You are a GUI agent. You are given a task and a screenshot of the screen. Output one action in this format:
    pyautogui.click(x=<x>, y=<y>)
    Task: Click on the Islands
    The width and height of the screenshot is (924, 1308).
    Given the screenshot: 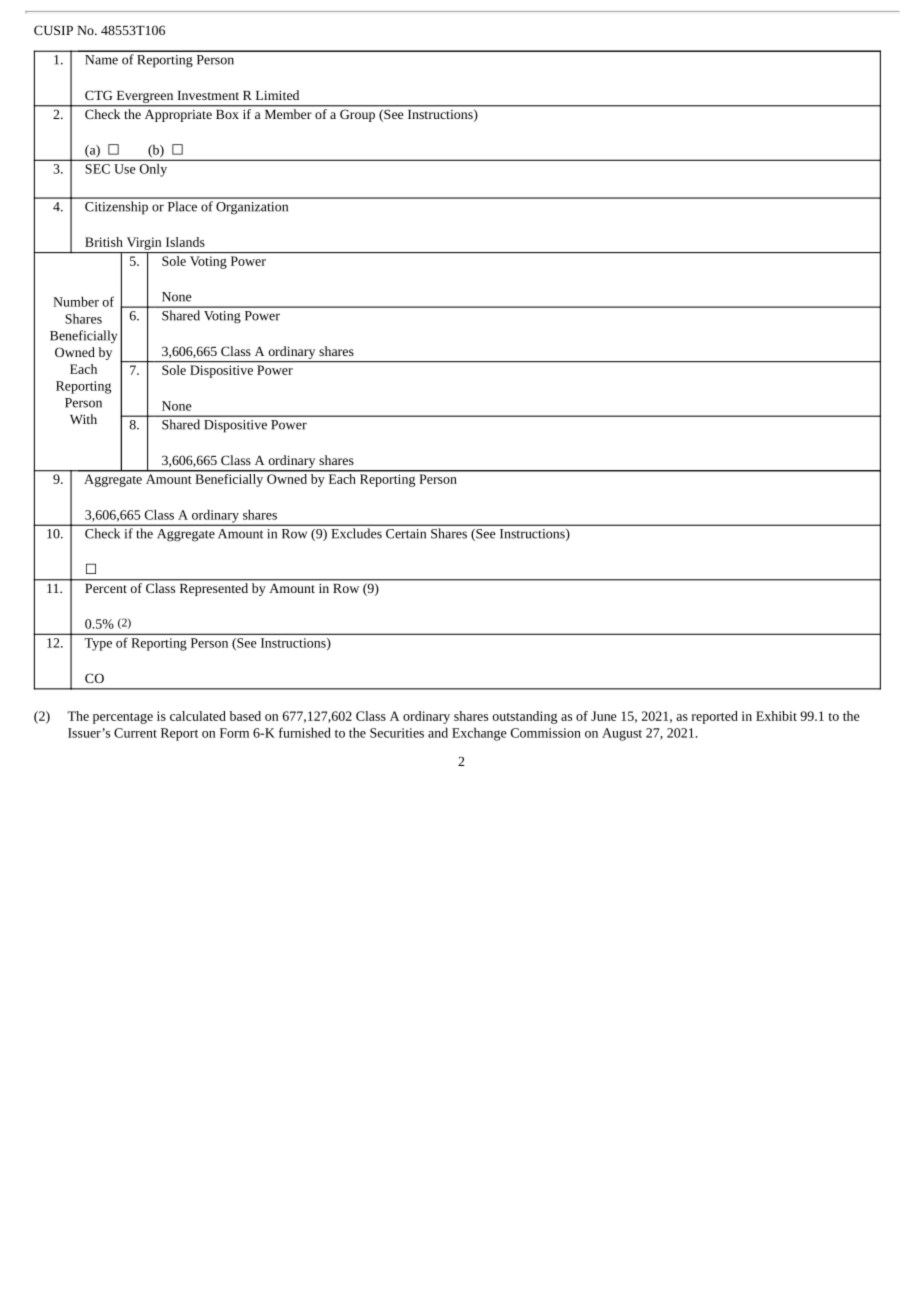 What is the action you would take?
    pyautogui.click(x=185, y=242)
